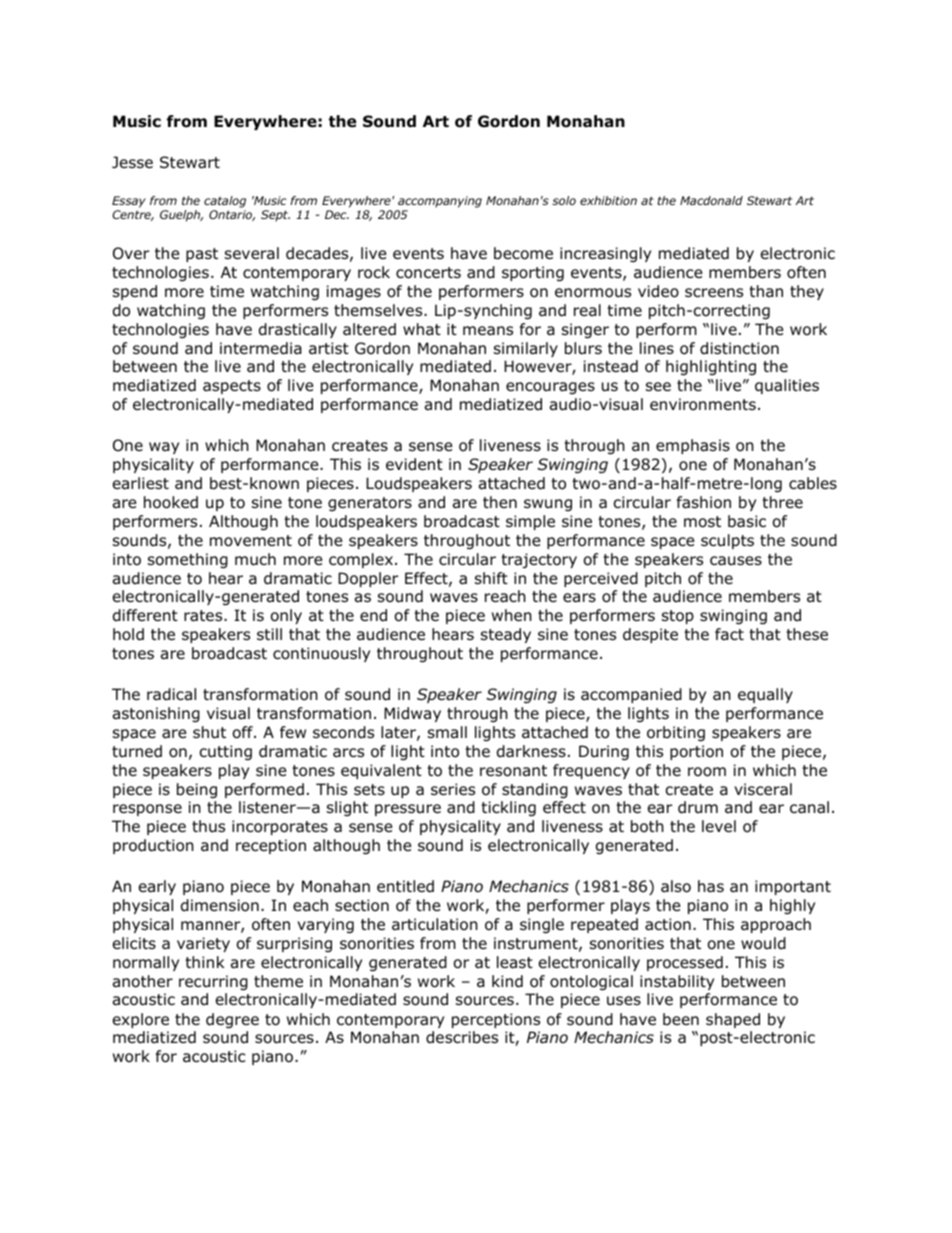  What do you see at coordinates (739, 348) in the screenshot?
I see `distinction` at bounding box center [739, 348].
